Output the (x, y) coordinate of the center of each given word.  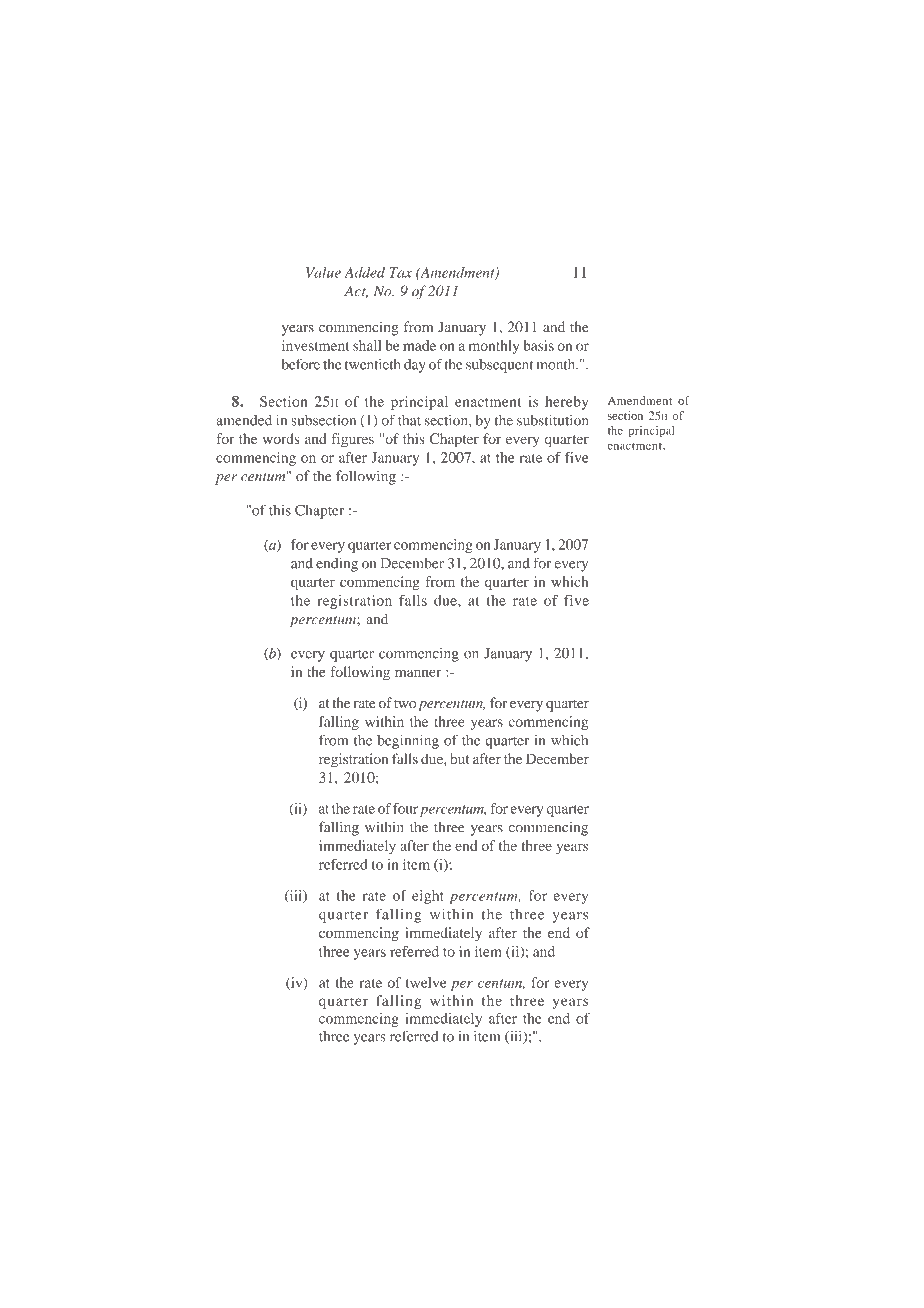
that (409, 420)
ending (337, 564)
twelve (426, 982)
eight (428, 897)
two (405, 704)
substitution (553, 420)
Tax (400, 272)
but (460, 758)
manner (418, 673)
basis (538, 345)
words (281, 438)
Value (323, 272)
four (405, 808)
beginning (408, 742)
